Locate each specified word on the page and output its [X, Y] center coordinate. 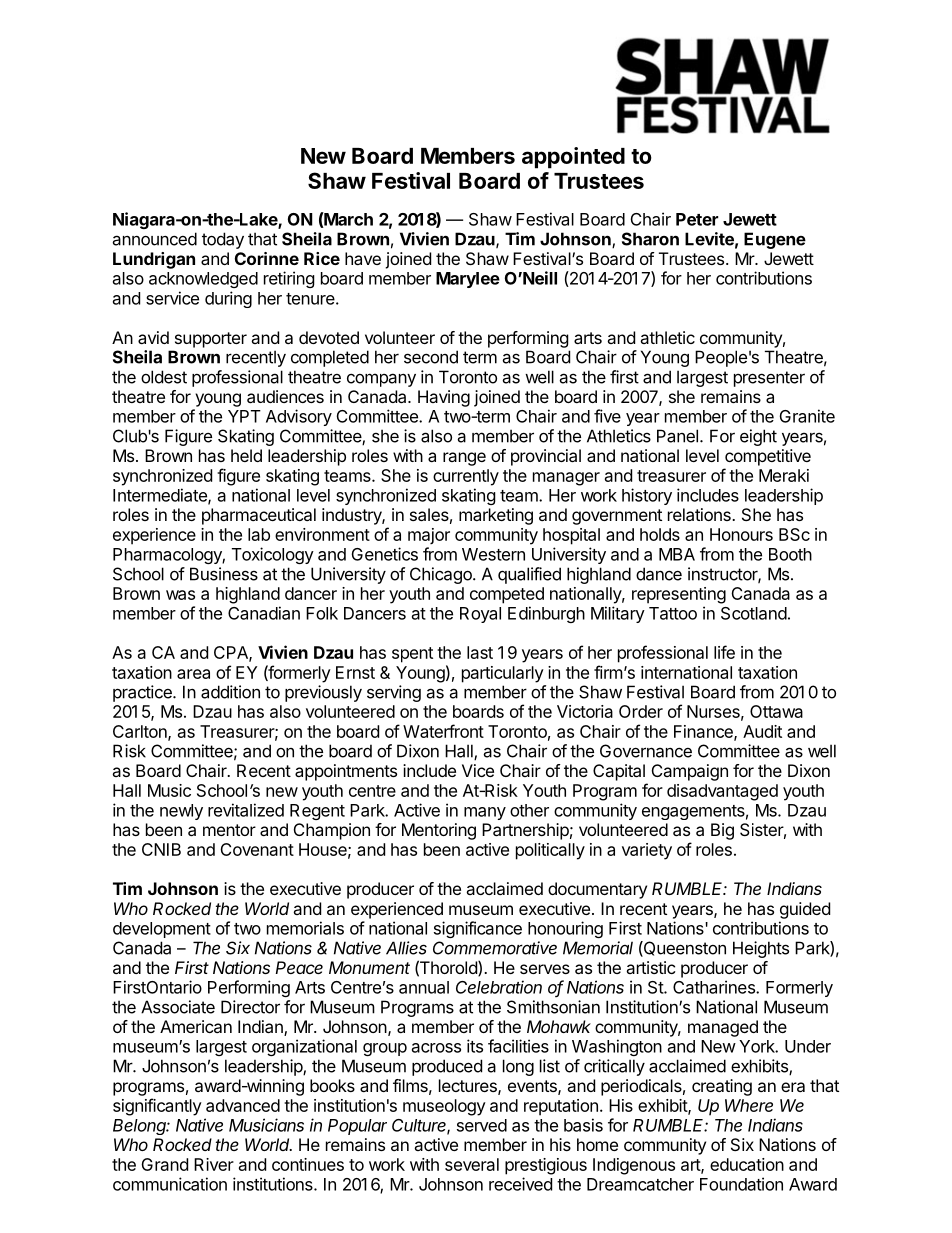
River [214, 1164]
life [724, 652]
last [480, 652]
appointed [573, 158]
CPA [232, 653]
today [223, 240]
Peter [697, 219]
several [472, 1164]
